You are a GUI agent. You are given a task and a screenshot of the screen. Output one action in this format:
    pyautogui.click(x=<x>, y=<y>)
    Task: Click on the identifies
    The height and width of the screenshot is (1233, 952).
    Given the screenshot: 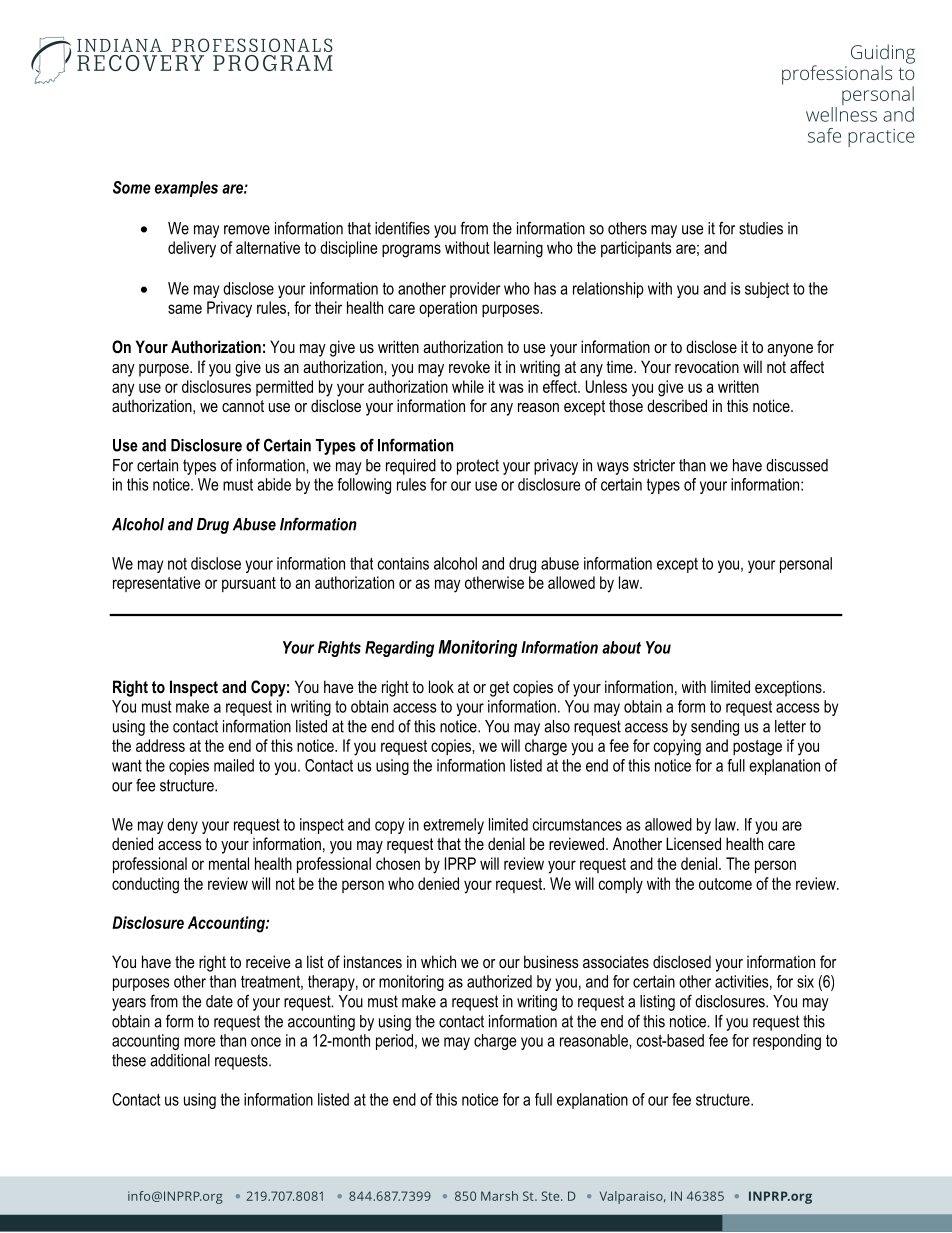 What is the action you would take?
    pyautogui.click(x=402, y=228)
